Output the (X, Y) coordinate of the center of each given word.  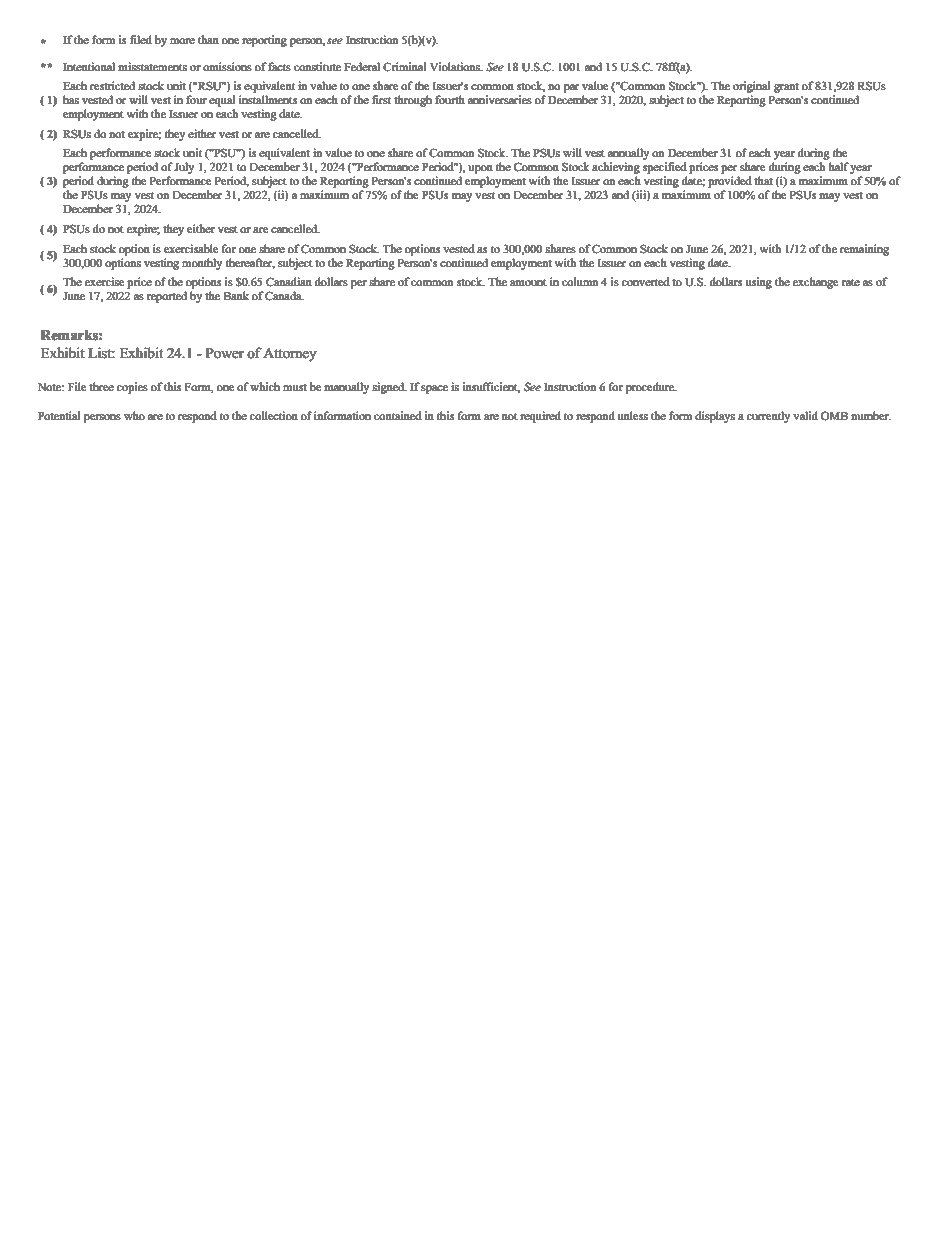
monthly (202, 264)
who (134, 415)
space (434, 389)
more (182, 41)
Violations (456, 66)
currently (768, 417)
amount (528, 282)
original (751, 87)
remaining (864, 250)
